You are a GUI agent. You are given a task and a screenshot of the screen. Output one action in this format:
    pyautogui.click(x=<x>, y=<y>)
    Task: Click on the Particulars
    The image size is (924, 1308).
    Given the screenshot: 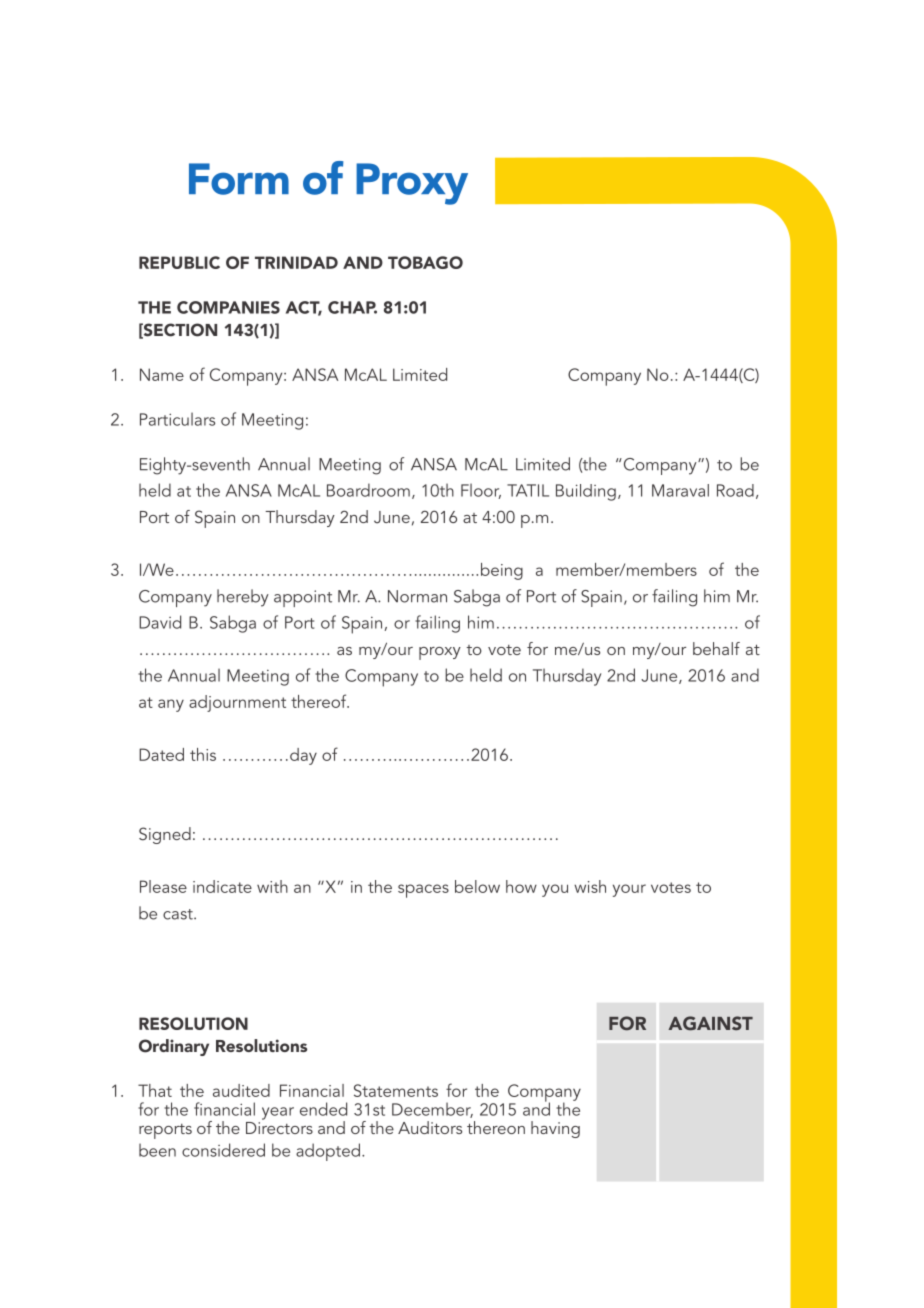 What is the action you would take?
    pyautogui.click(x=177, y=419)
